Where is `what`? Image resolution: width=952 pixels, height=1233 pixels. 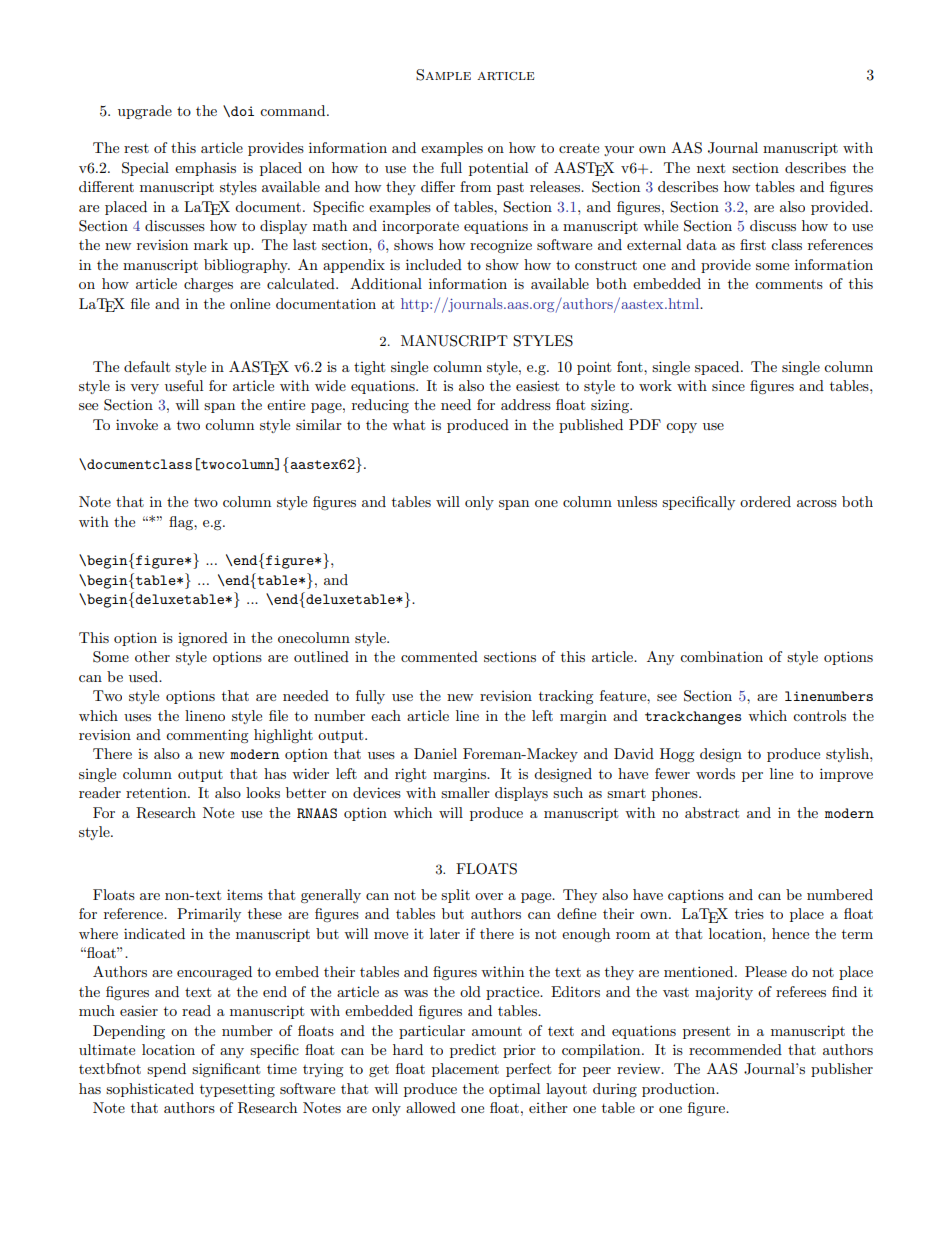
what is located at coordinates (408, 424).
